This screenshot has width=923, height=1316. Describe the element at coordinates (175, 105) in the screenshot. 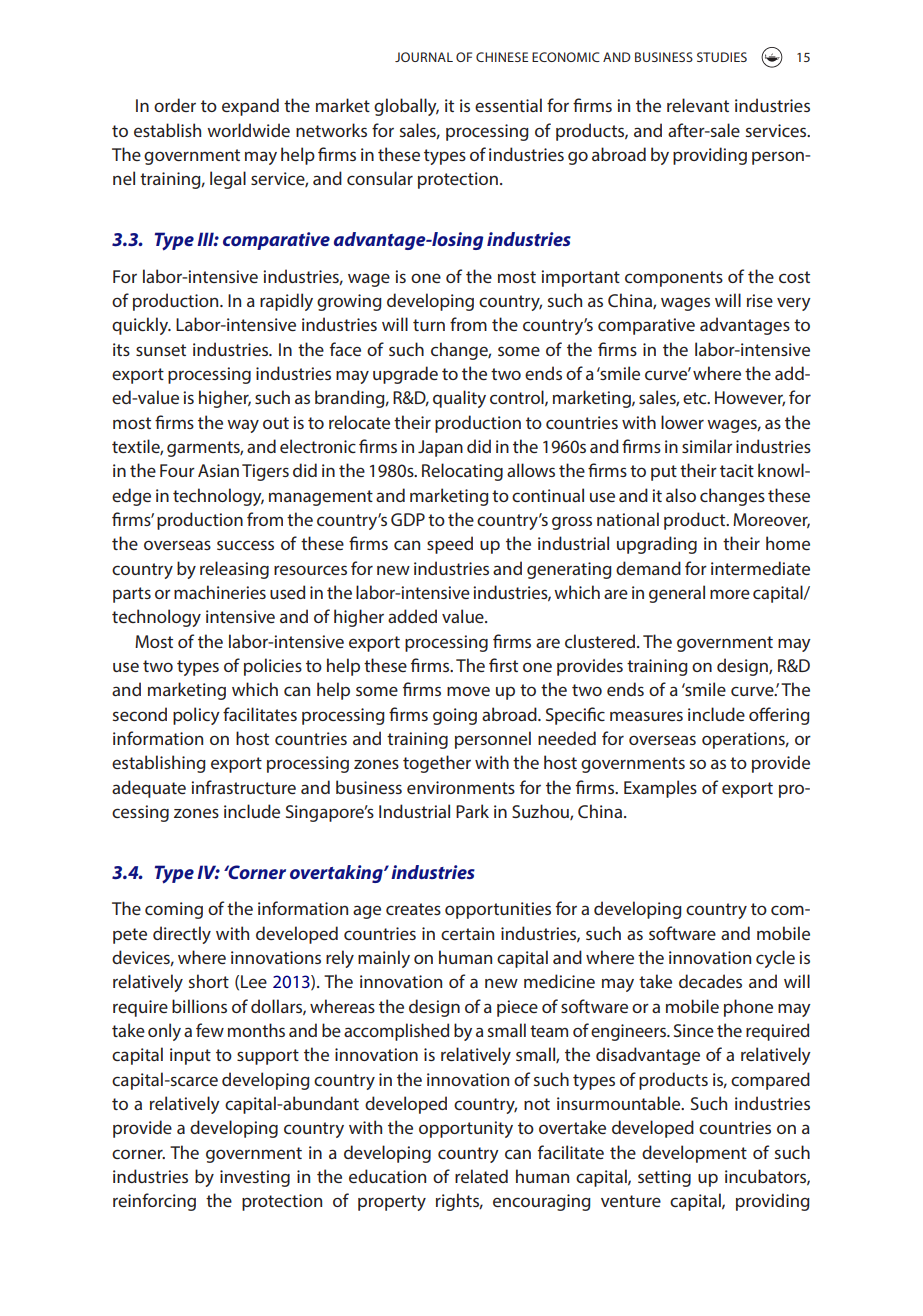

I see `order` at that location.
